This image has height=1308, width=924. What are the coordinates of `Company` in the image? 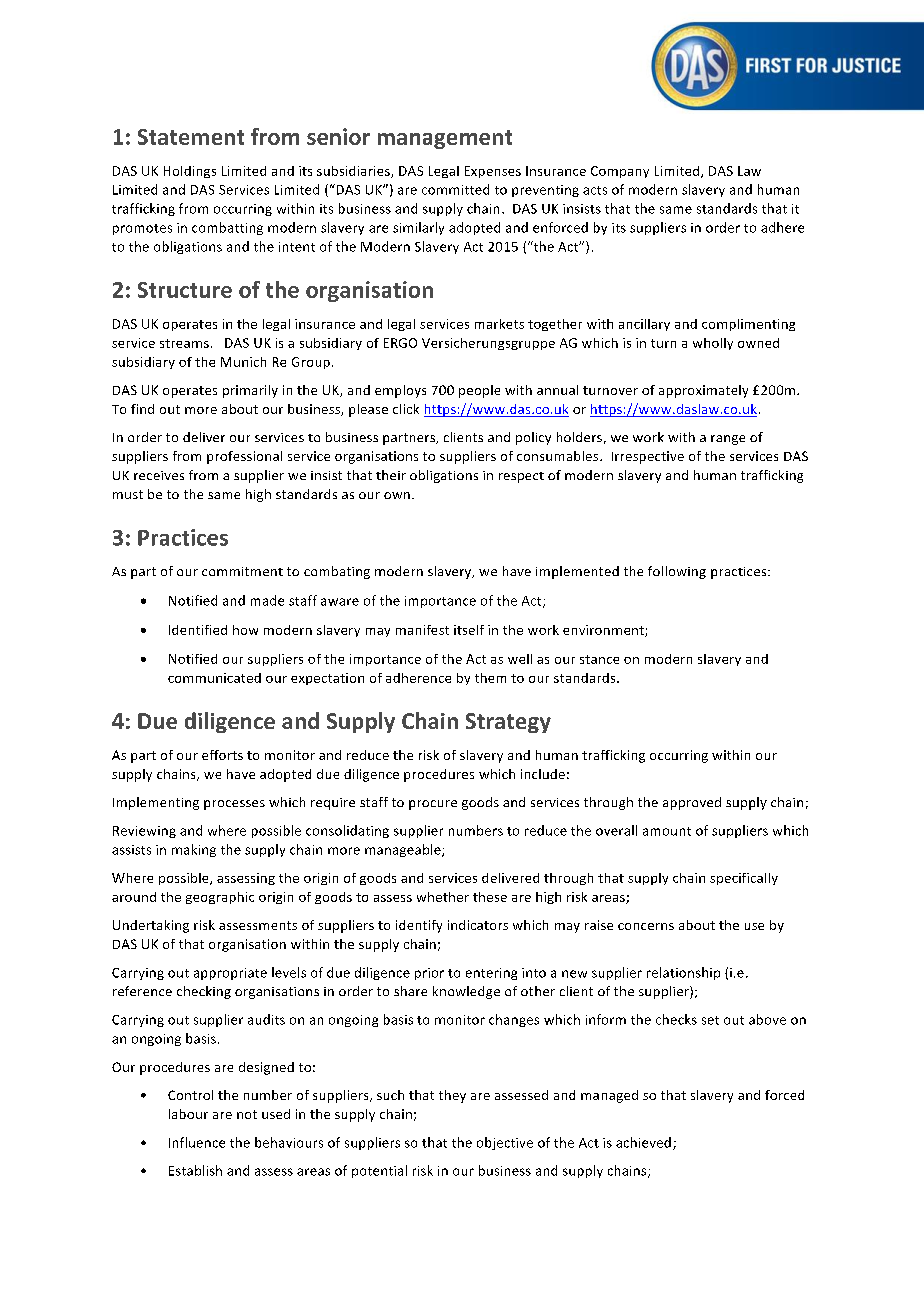 It's located at (620, 172).
